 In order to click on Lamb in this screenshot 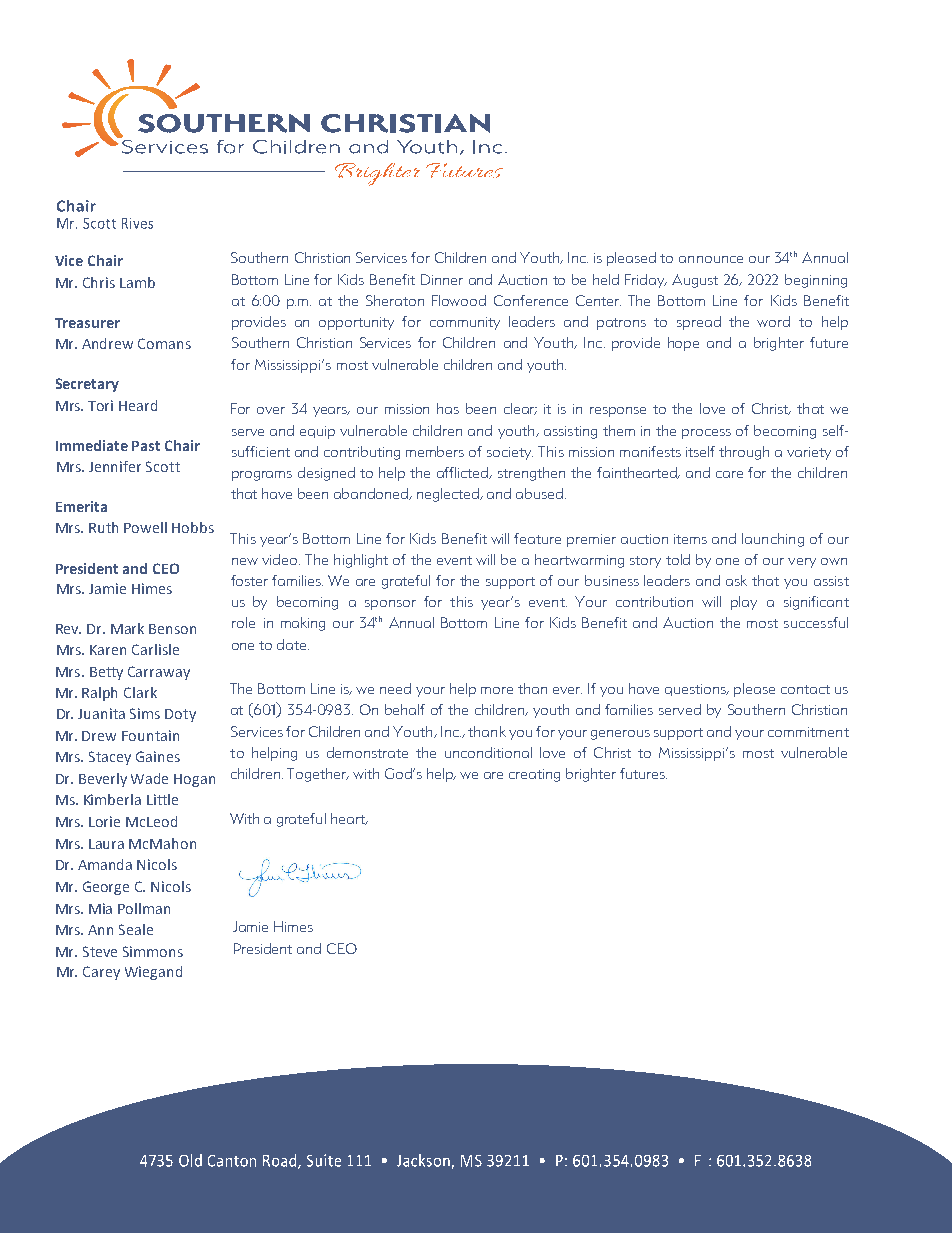, I will do `click(137, 282)`.
